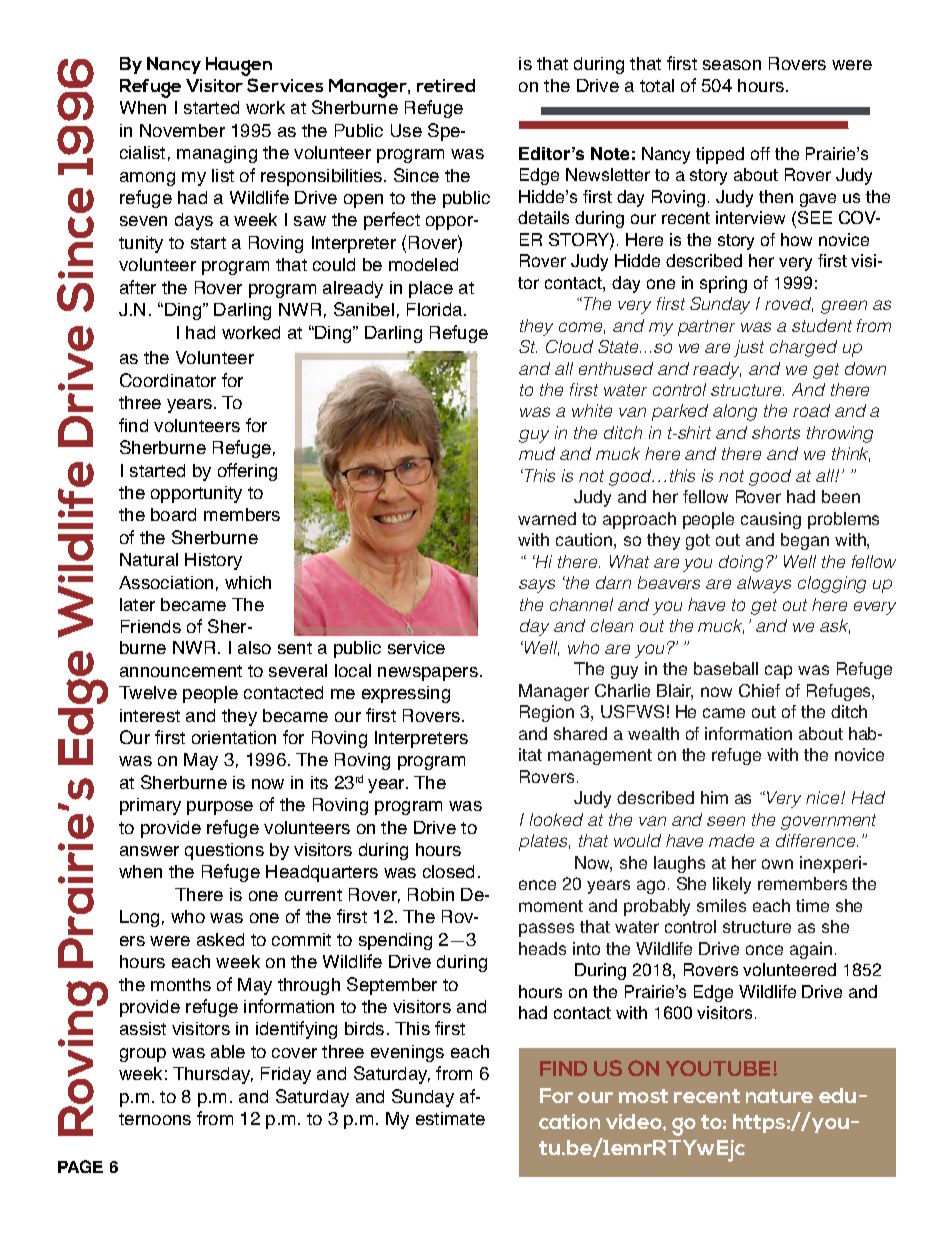 The image size is (952, 1233). Describe the element at coordinates (537, 453) in the screenshot. I see `mud` at that location.
